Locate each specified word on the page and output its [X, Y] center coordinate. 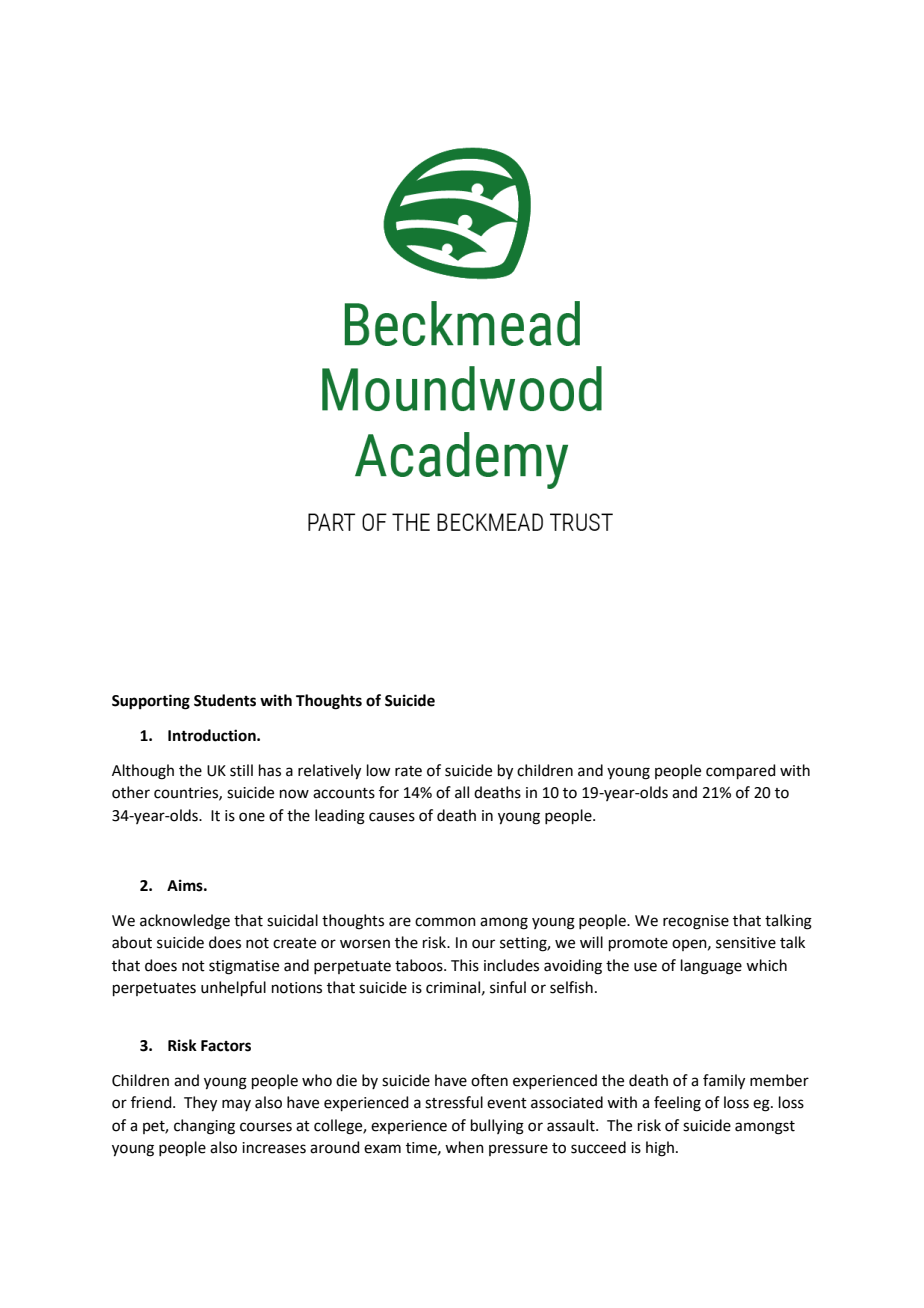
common [445, 922]
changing [204, 1127]
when [464, 1147]
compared [741, 771]
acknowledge [185, 922]
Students [225, 700]
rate [408, 771]
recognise [696, 922]
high [660, 1149]
